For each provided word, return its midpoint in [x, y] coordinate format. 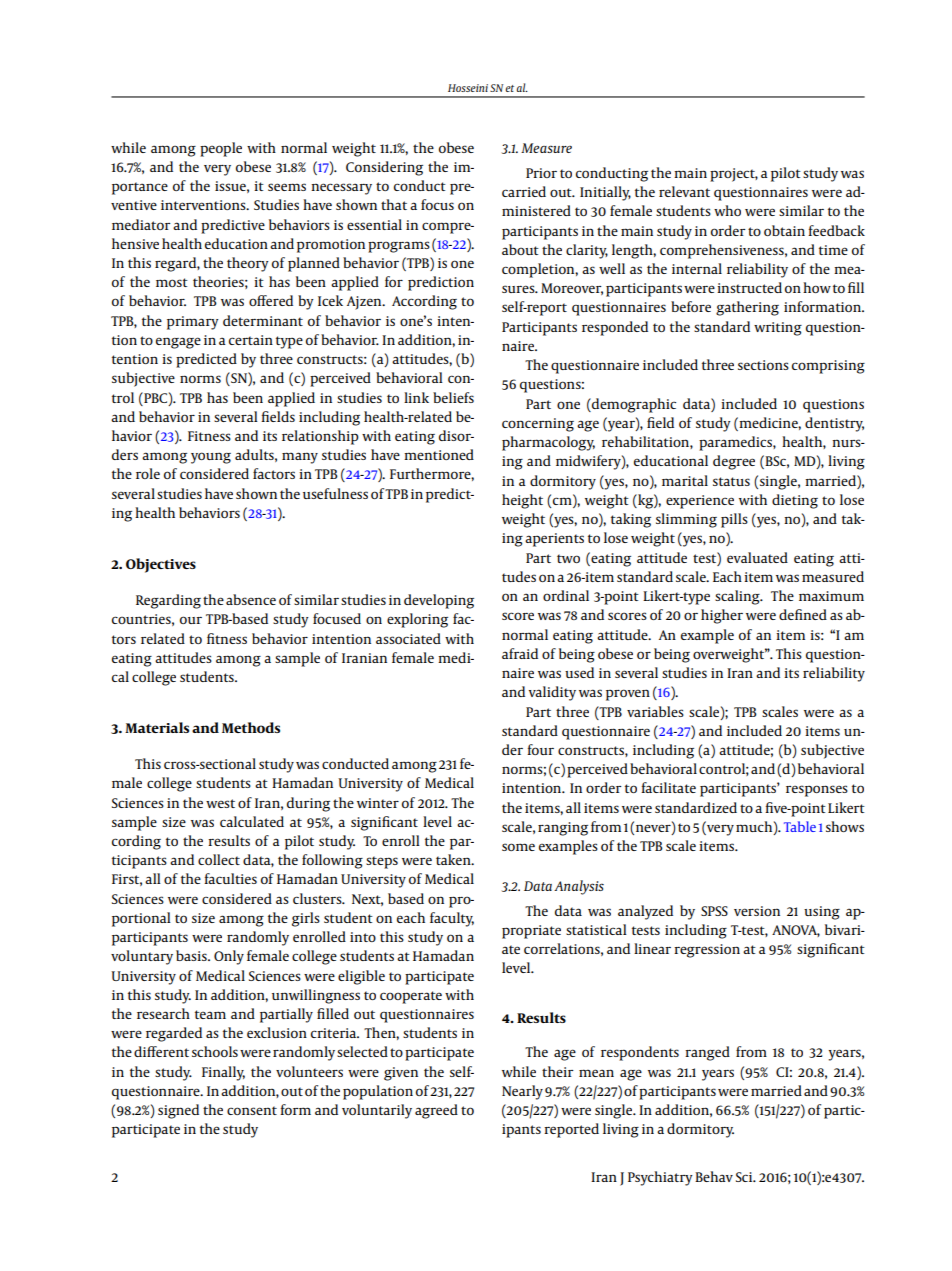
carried [524, 191]
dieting [795, 501]
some [518, 847]
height [522, 501]
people [221, 149]
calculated [252, 821]
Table [800, 826]
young [211, 458]
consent [252, 1110]
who [727, 210]
